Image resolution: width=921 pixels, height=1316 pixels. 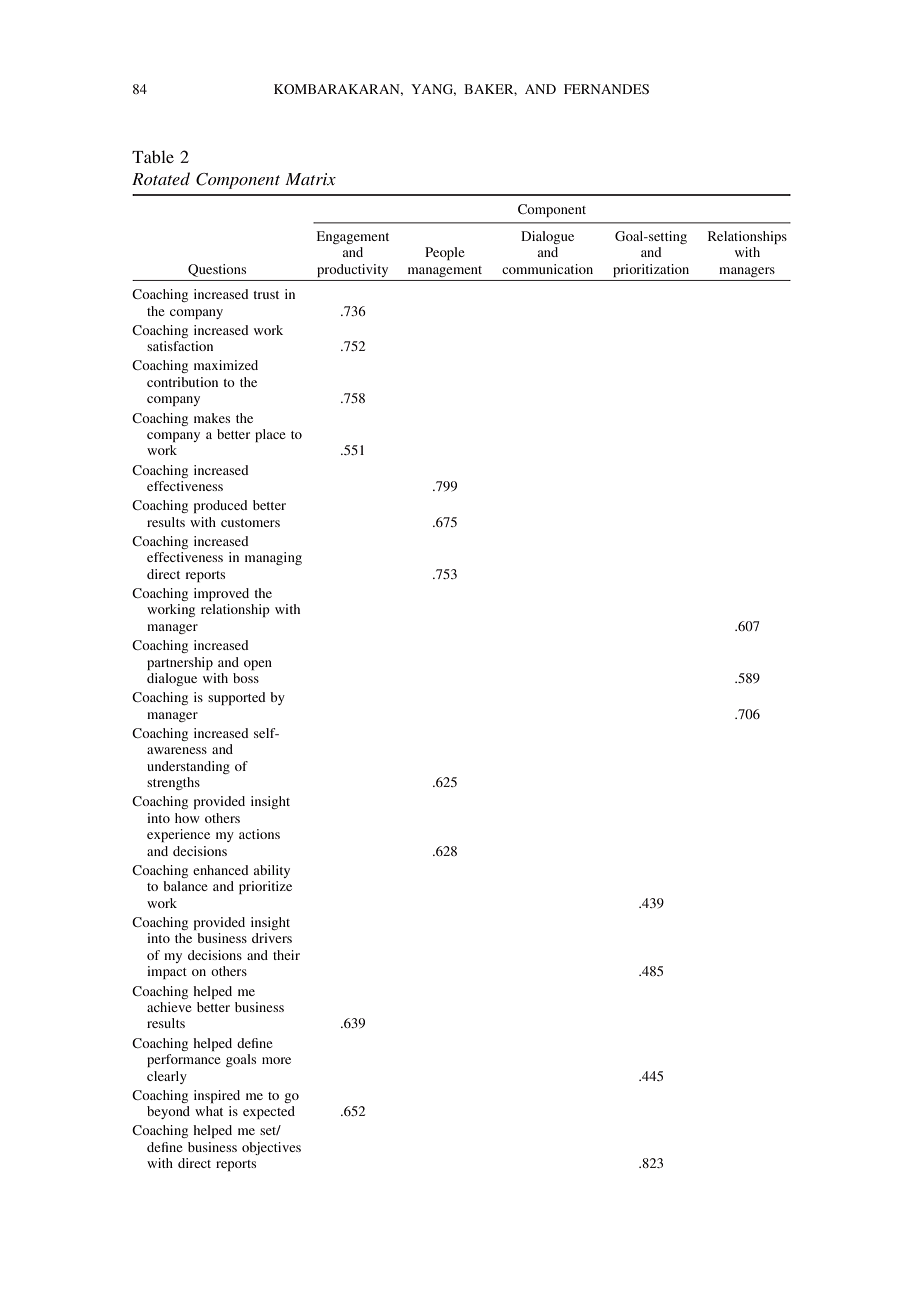 What do you see at coordinates (433, 90) in the screenshot?
I see `YANG` at bounding box center [433, 90].
